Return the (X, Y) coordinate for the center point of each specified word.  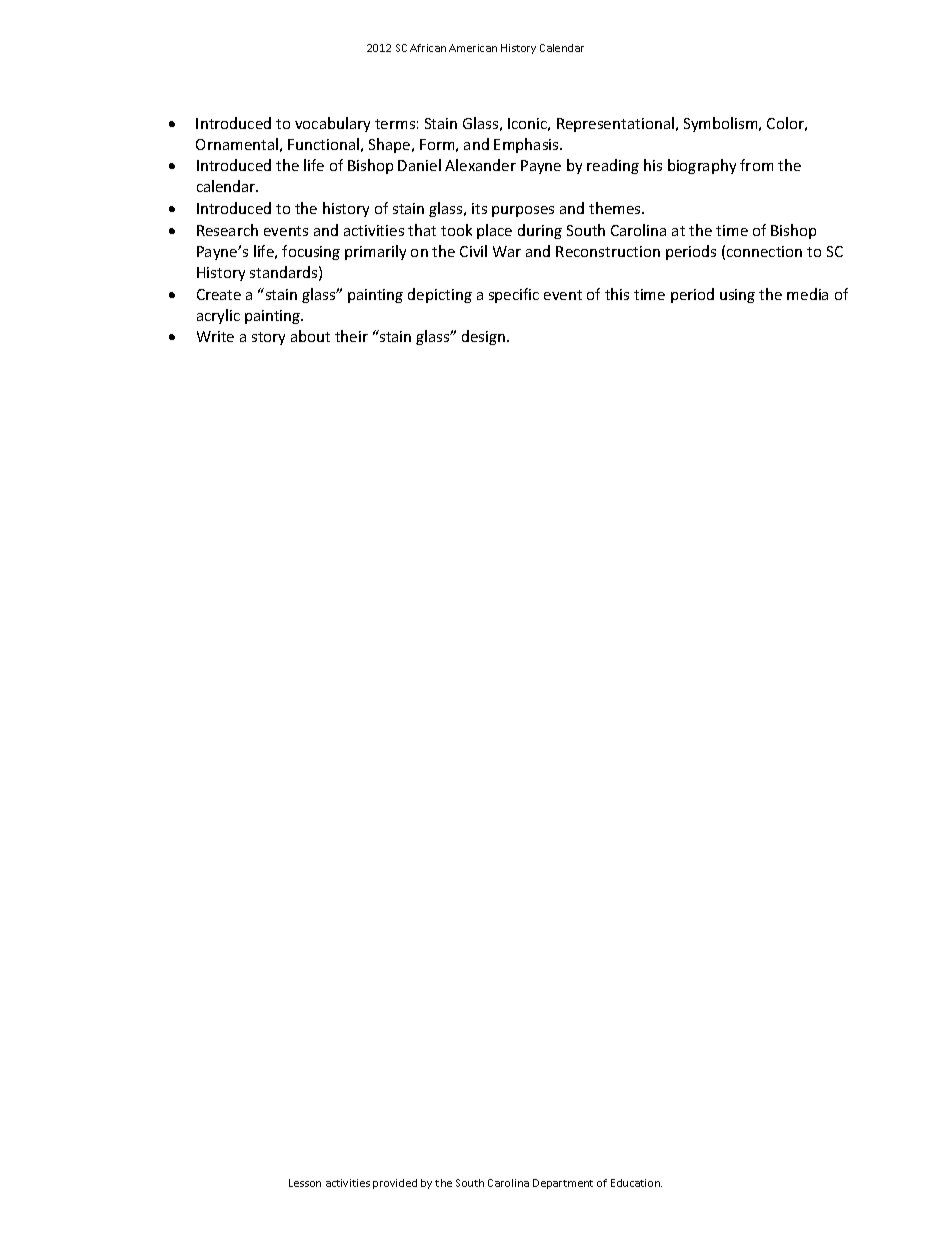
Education (636, 1183)
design (485, 337)
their (351, 336)
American (473, 48)
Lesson (305, 1183)
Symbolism (722, 124)
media (807, 294)
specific (514, 295)
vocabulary (332, 124)
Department (563, 1184)
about (310, 336)
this (617, 294)
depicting (440, 295)
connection (764, 251)
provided (395, 1184)
